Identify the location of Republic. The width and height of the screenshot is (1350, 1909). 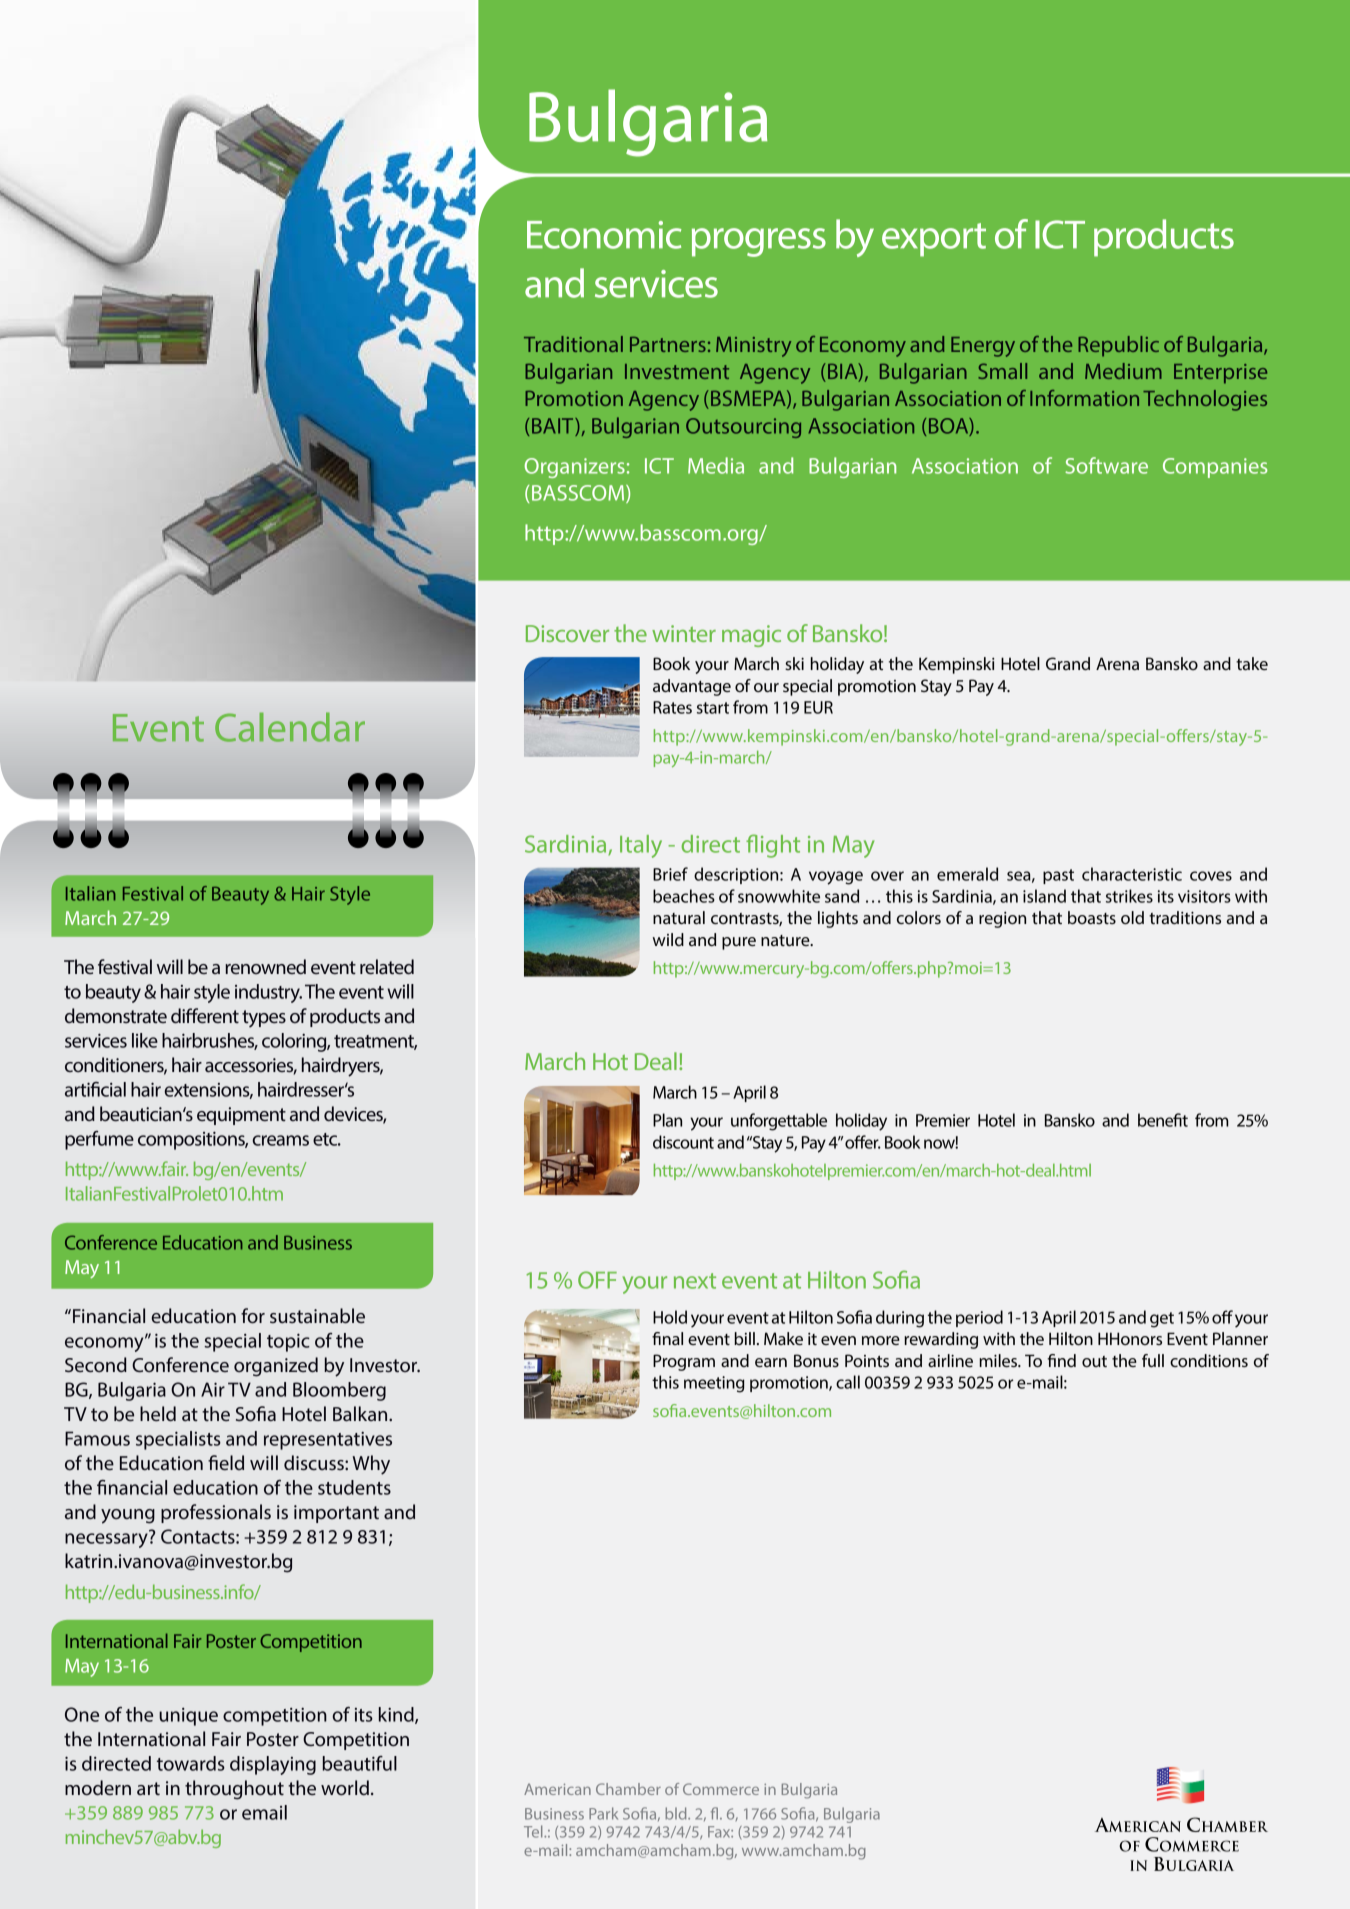
(1118, 346).
